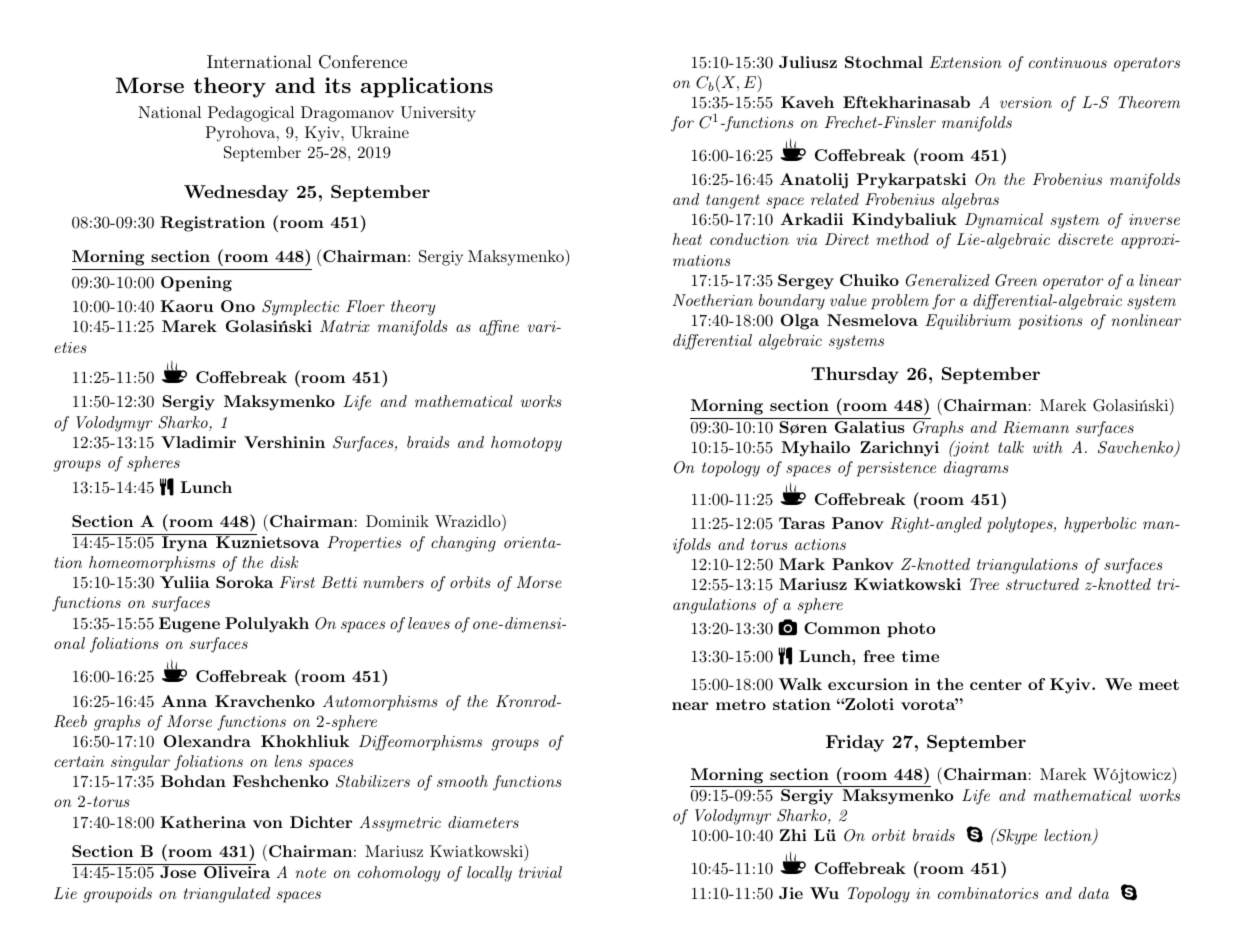 Image resolution: width=1233 pixels, height=952 pixels. Describe the element at coordinates (712, 300) in the screenshot. I see `Noetherian` at that location.
